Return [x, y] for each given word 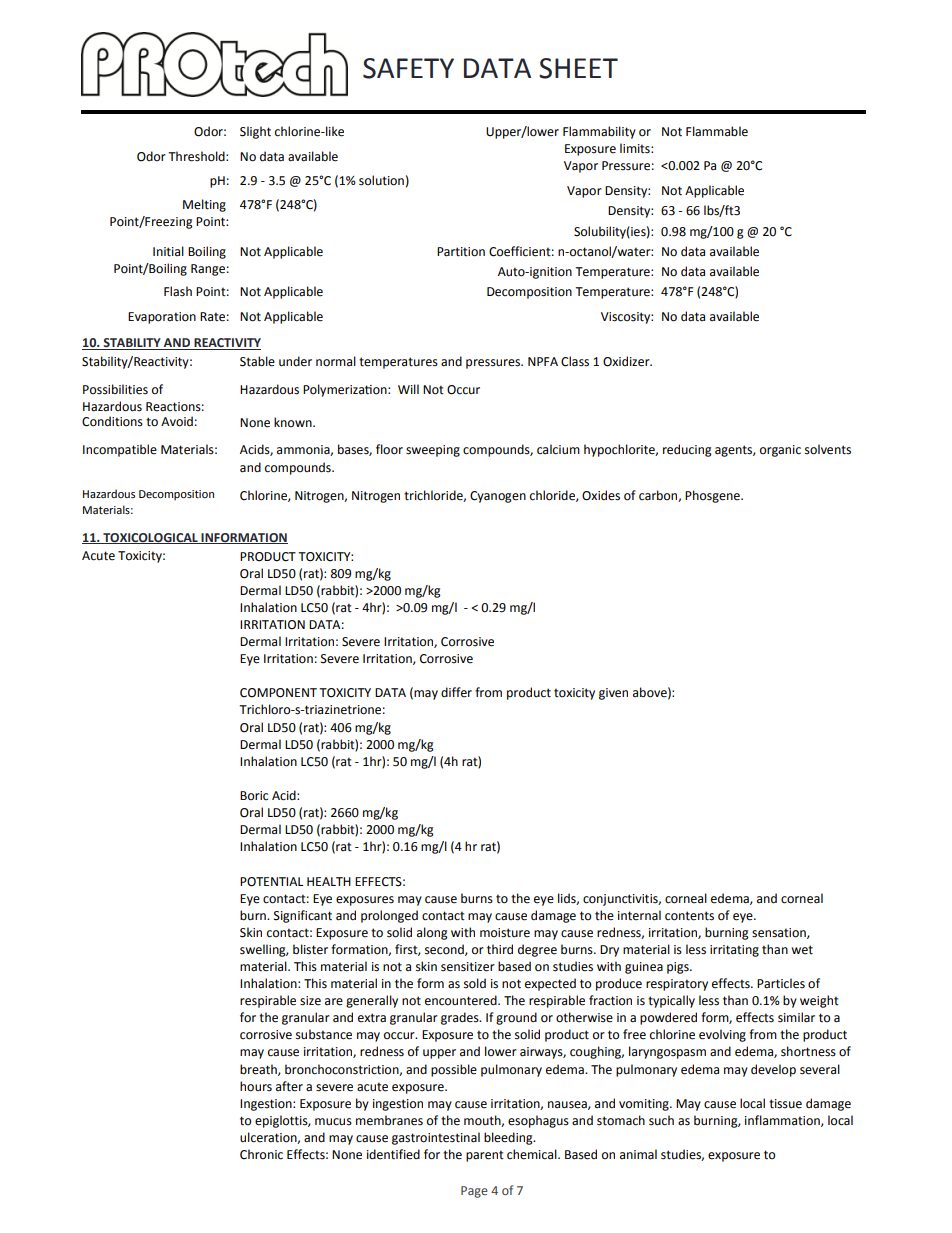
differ [456, 692]
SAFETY [408, 68]
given [613, 694]
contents [689, 916]
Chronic [261, 1154]
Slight [255, 132]
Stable [257, 361]
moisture [505, 933]
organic [780, 451]
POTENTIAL [271, 882]
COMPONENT [278, 693]
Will [408, 389]
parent [485, 1156]
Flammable [717, 131]
